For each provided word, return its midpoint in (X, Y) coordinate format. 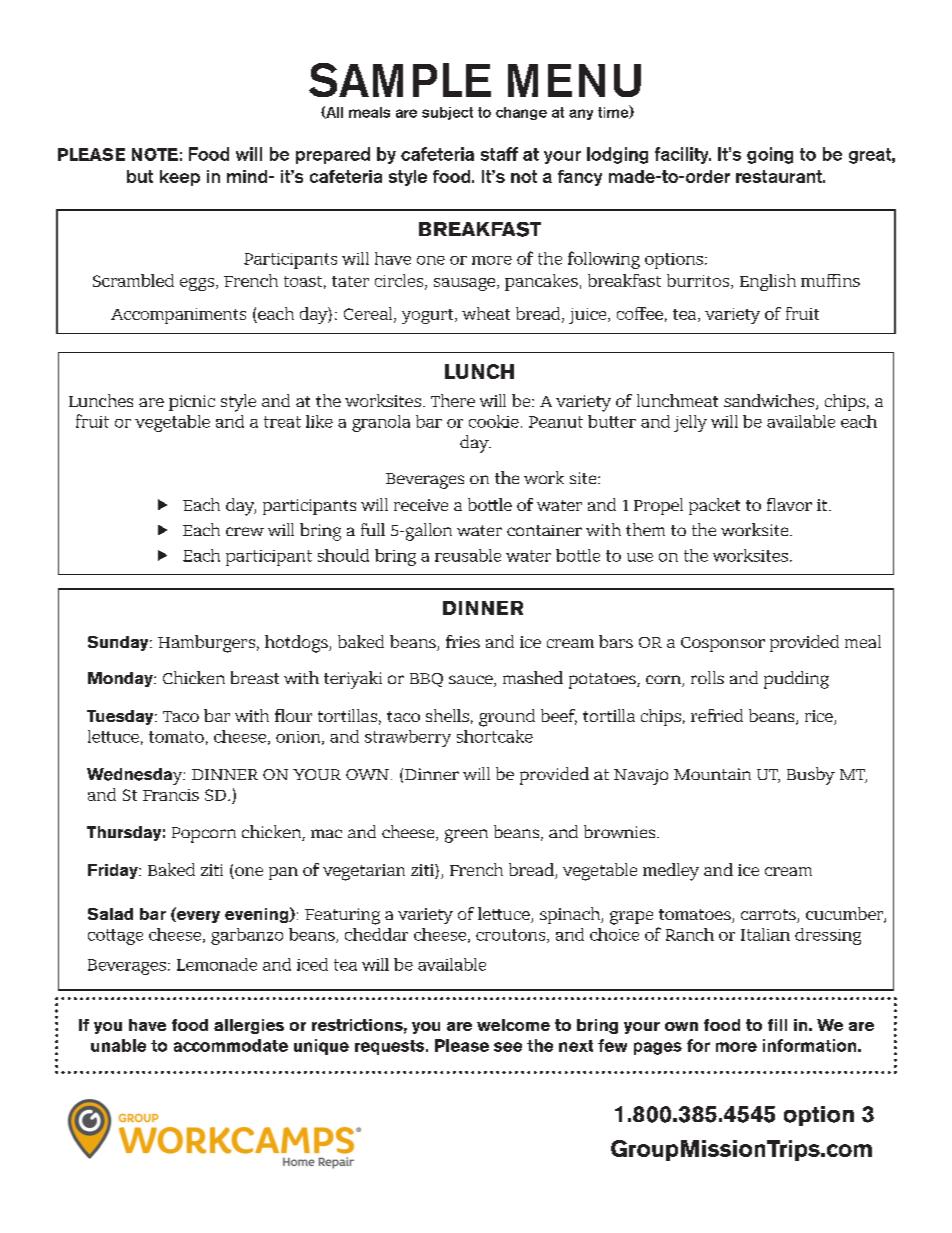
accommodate (231, 1045)
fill (777, 1025)
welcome (513, 1025)
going (770, 155)
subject (447, 113)
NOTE (155, 154)
